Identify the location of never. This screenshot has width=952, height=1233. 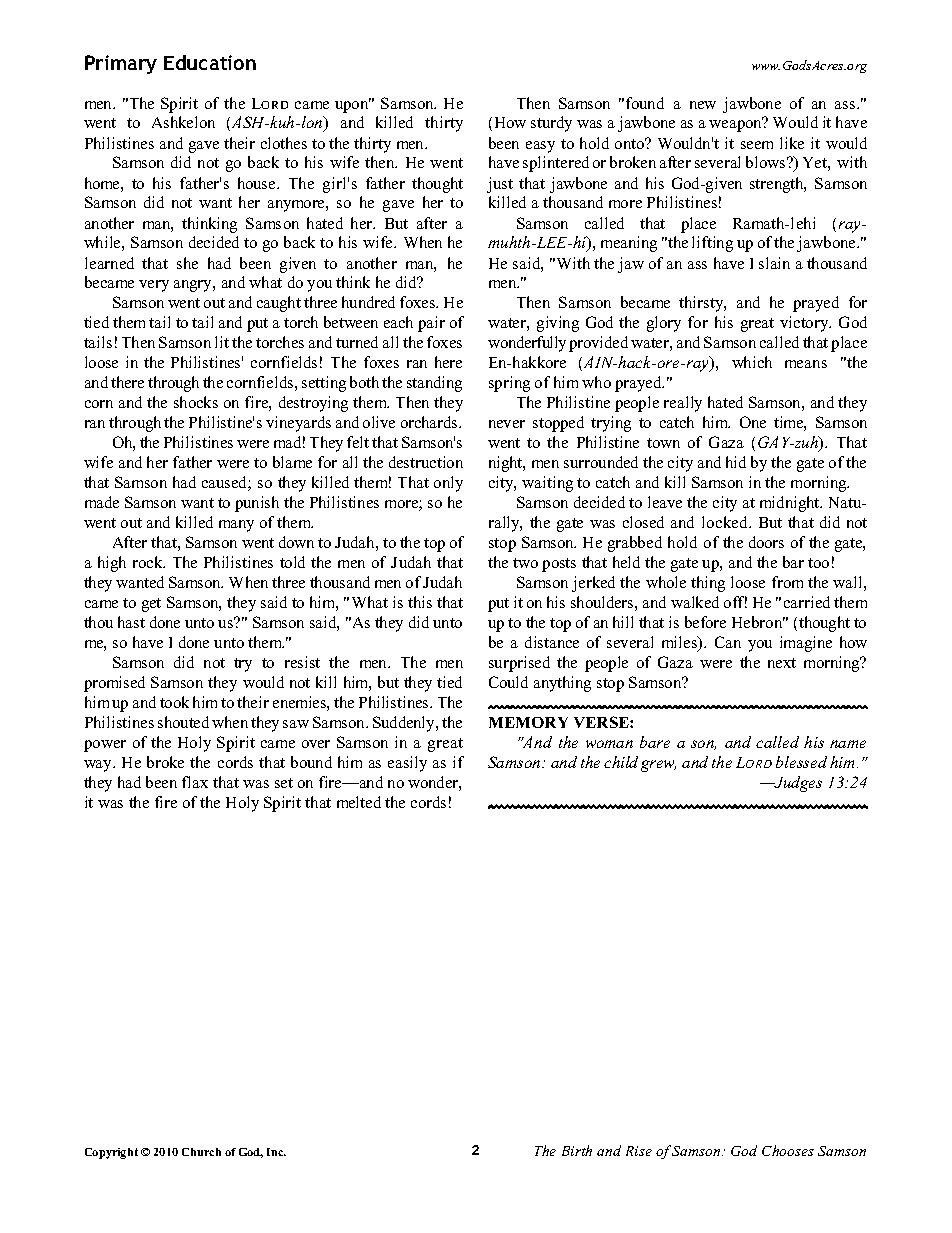
(507, 424).
